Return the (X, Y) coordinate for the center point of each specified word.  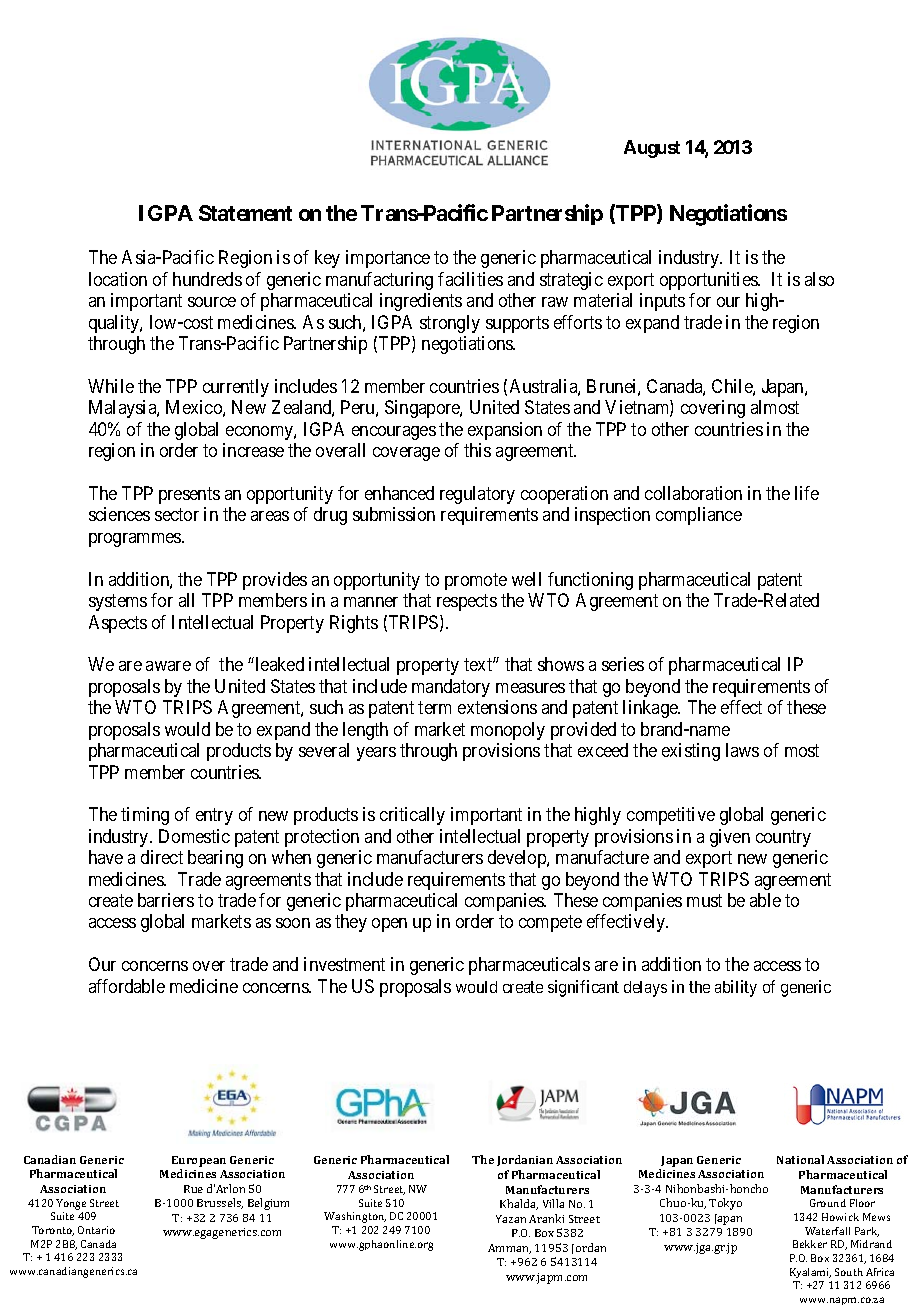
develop (518, 859)
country (783, 838)
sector (177, 515)
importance (388, 259)
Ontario (96, 1230)
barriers (166, 900)
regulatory (477, 495)
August (652, 149)
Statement (245, 213)
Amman (509, 1249)
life (807, 493)
